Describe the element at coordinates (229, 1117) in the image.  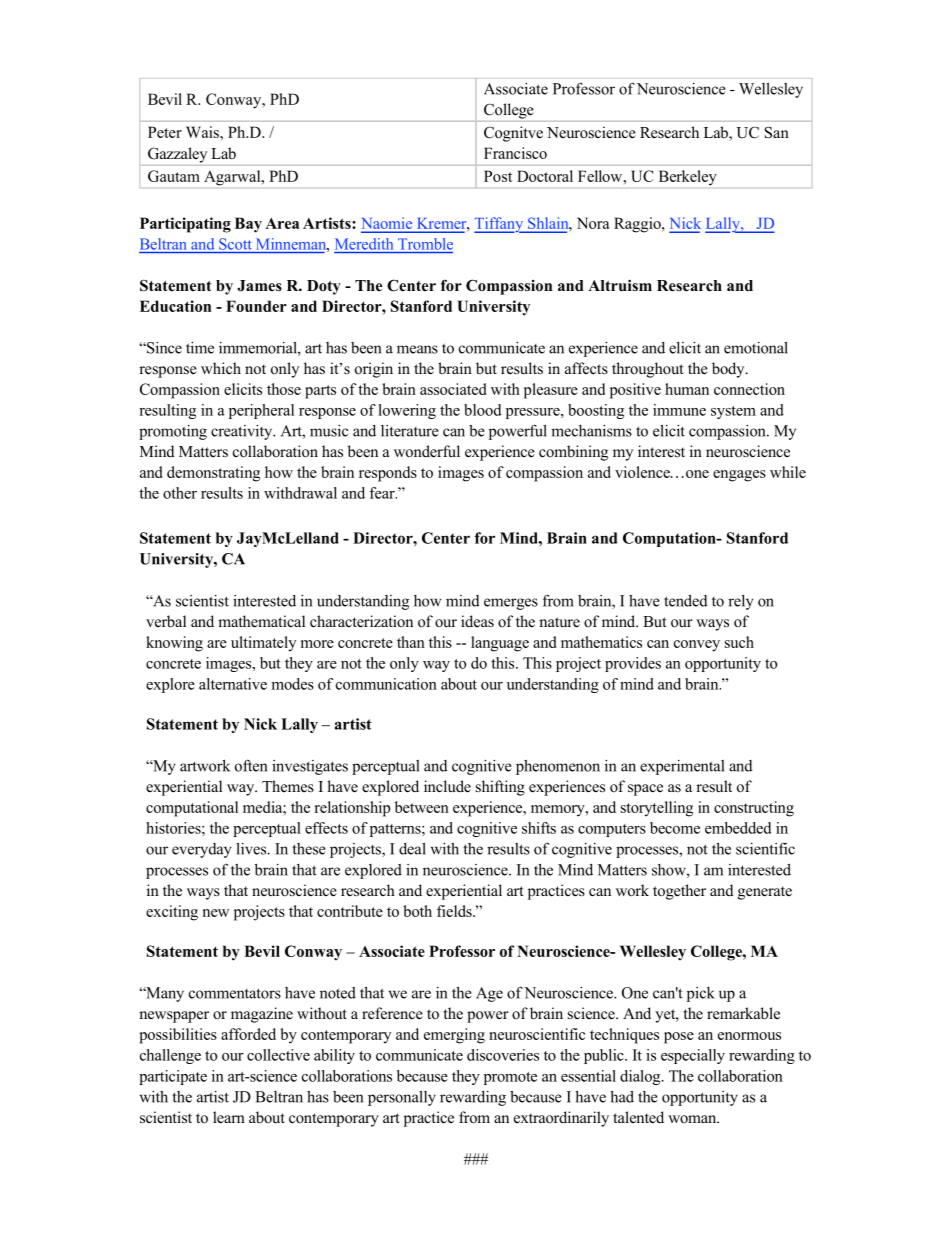
I see `learn` at that location.
